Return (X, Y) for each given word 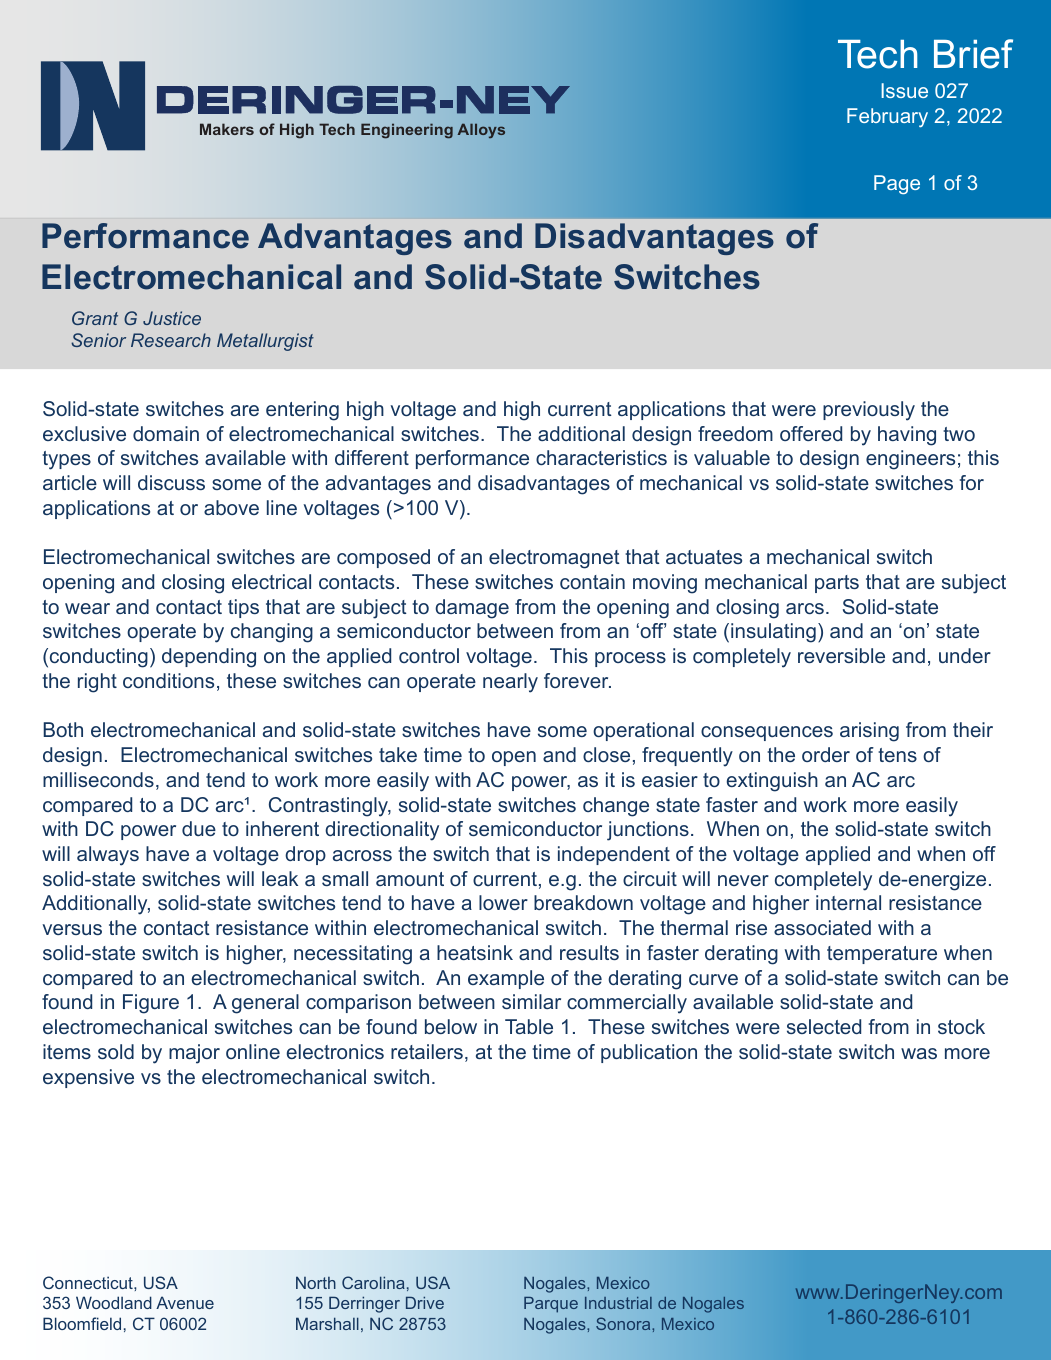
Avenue (185, 1302)
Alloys (481, 131)
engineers (910, 460)
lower (503, 902)
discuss (171, 482)
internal (848, 902)
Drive (425, 1303)
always (108, 856)
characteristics (601, 457)
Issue (904, 90)
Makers (227, 129)
